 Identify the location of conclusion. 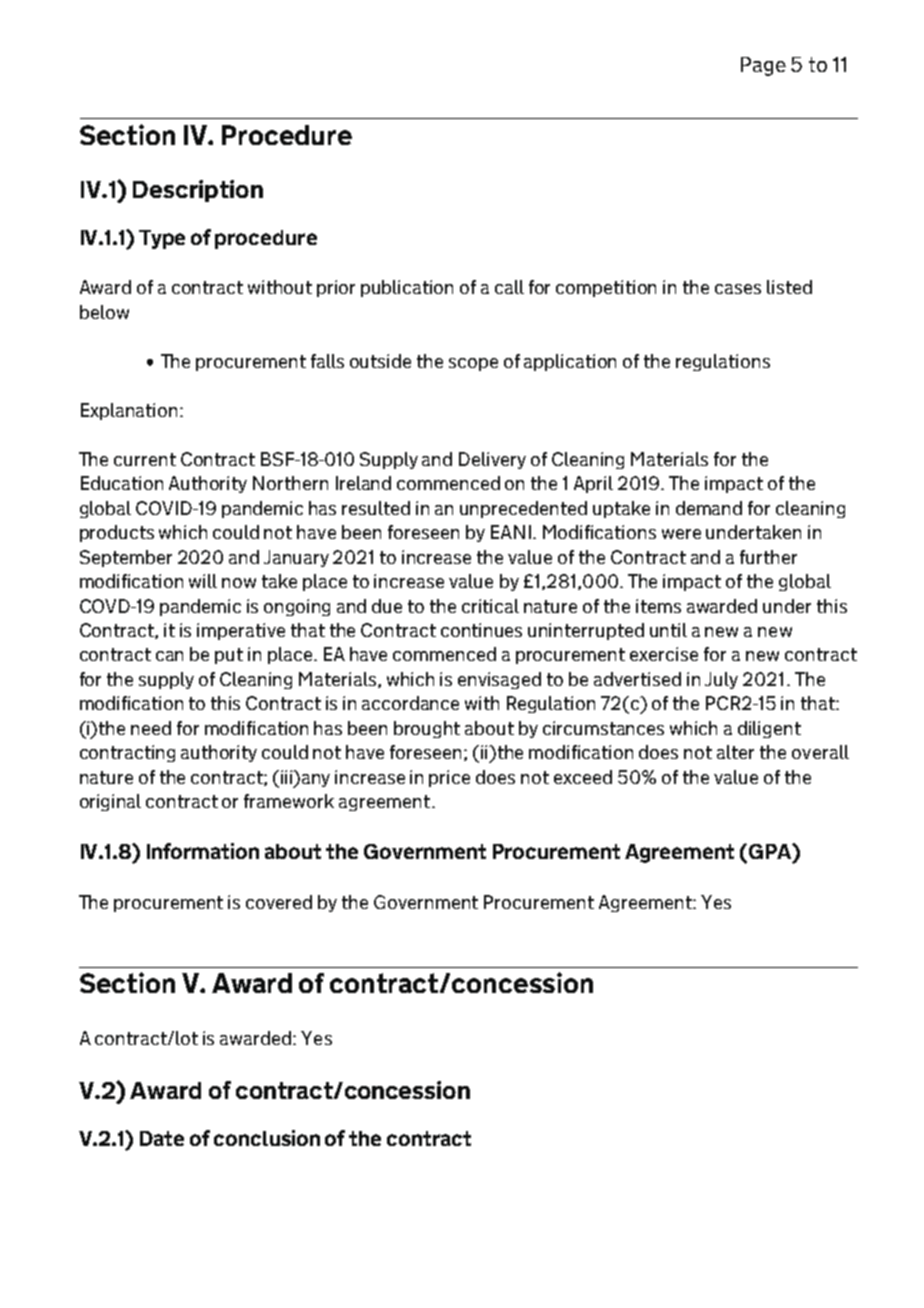
(267, 1138).
